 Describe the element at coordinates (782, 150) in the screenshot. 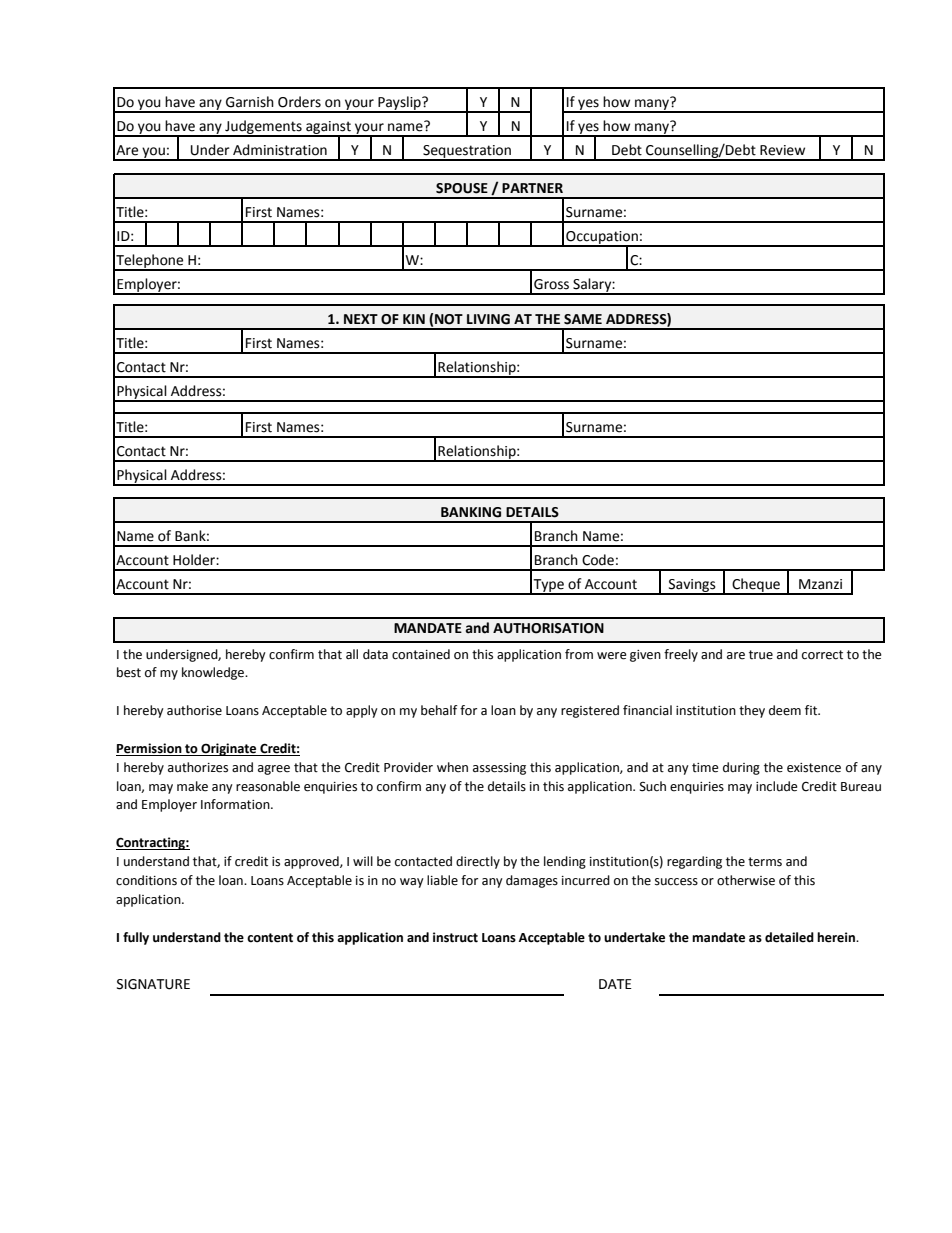

I see `Review` at that location.
